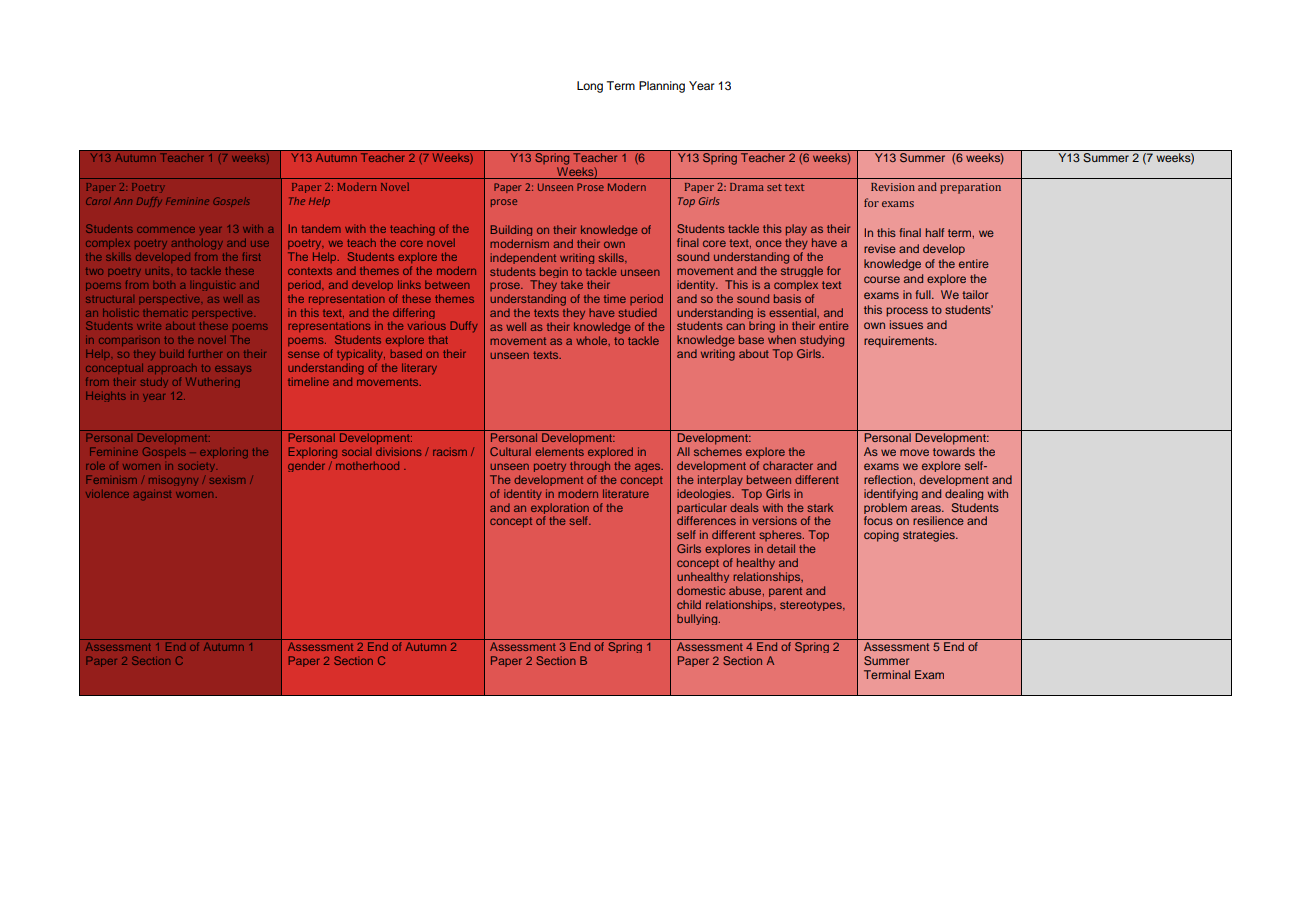 The image size is (1308, 924). What do you see at coordinates (590, 87) in the document?
I see `Long` at bounding box center [590, 87].
